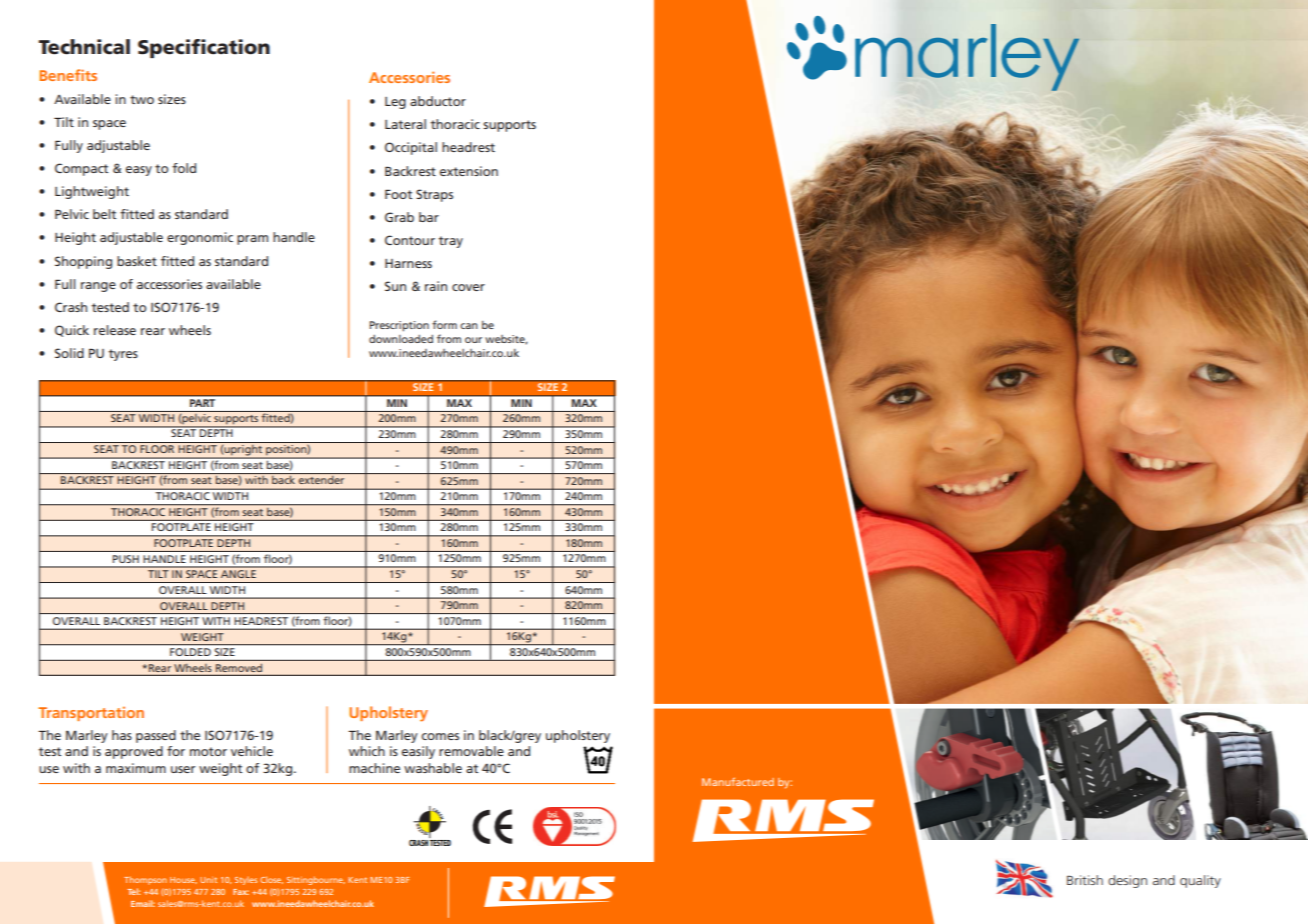 This document has width=1308, height=924. What do you see at coordinates (200, 238) in the document?
I see `ergonomic` at bounding box center [200, 238].
